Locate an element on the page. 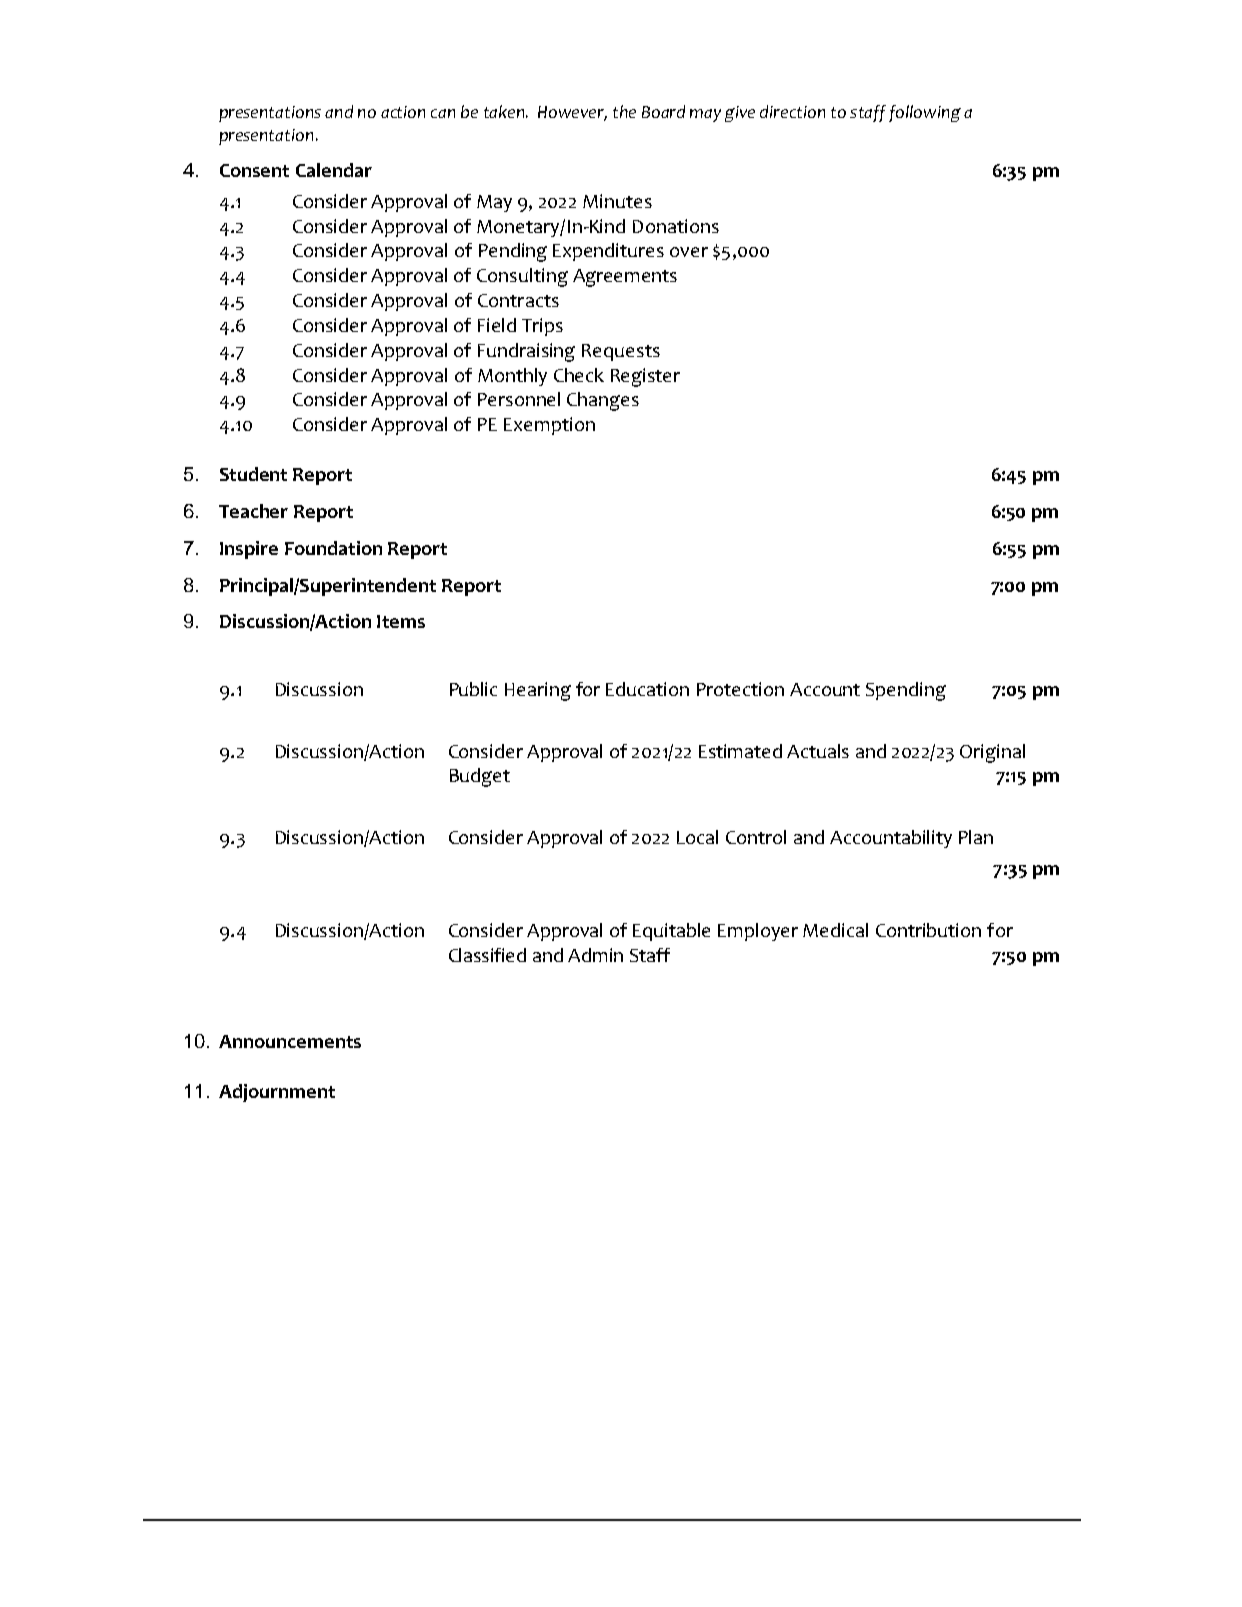 The width and height of the image is (1242, 1607). Contribution is located at coordinates (928, 930).
